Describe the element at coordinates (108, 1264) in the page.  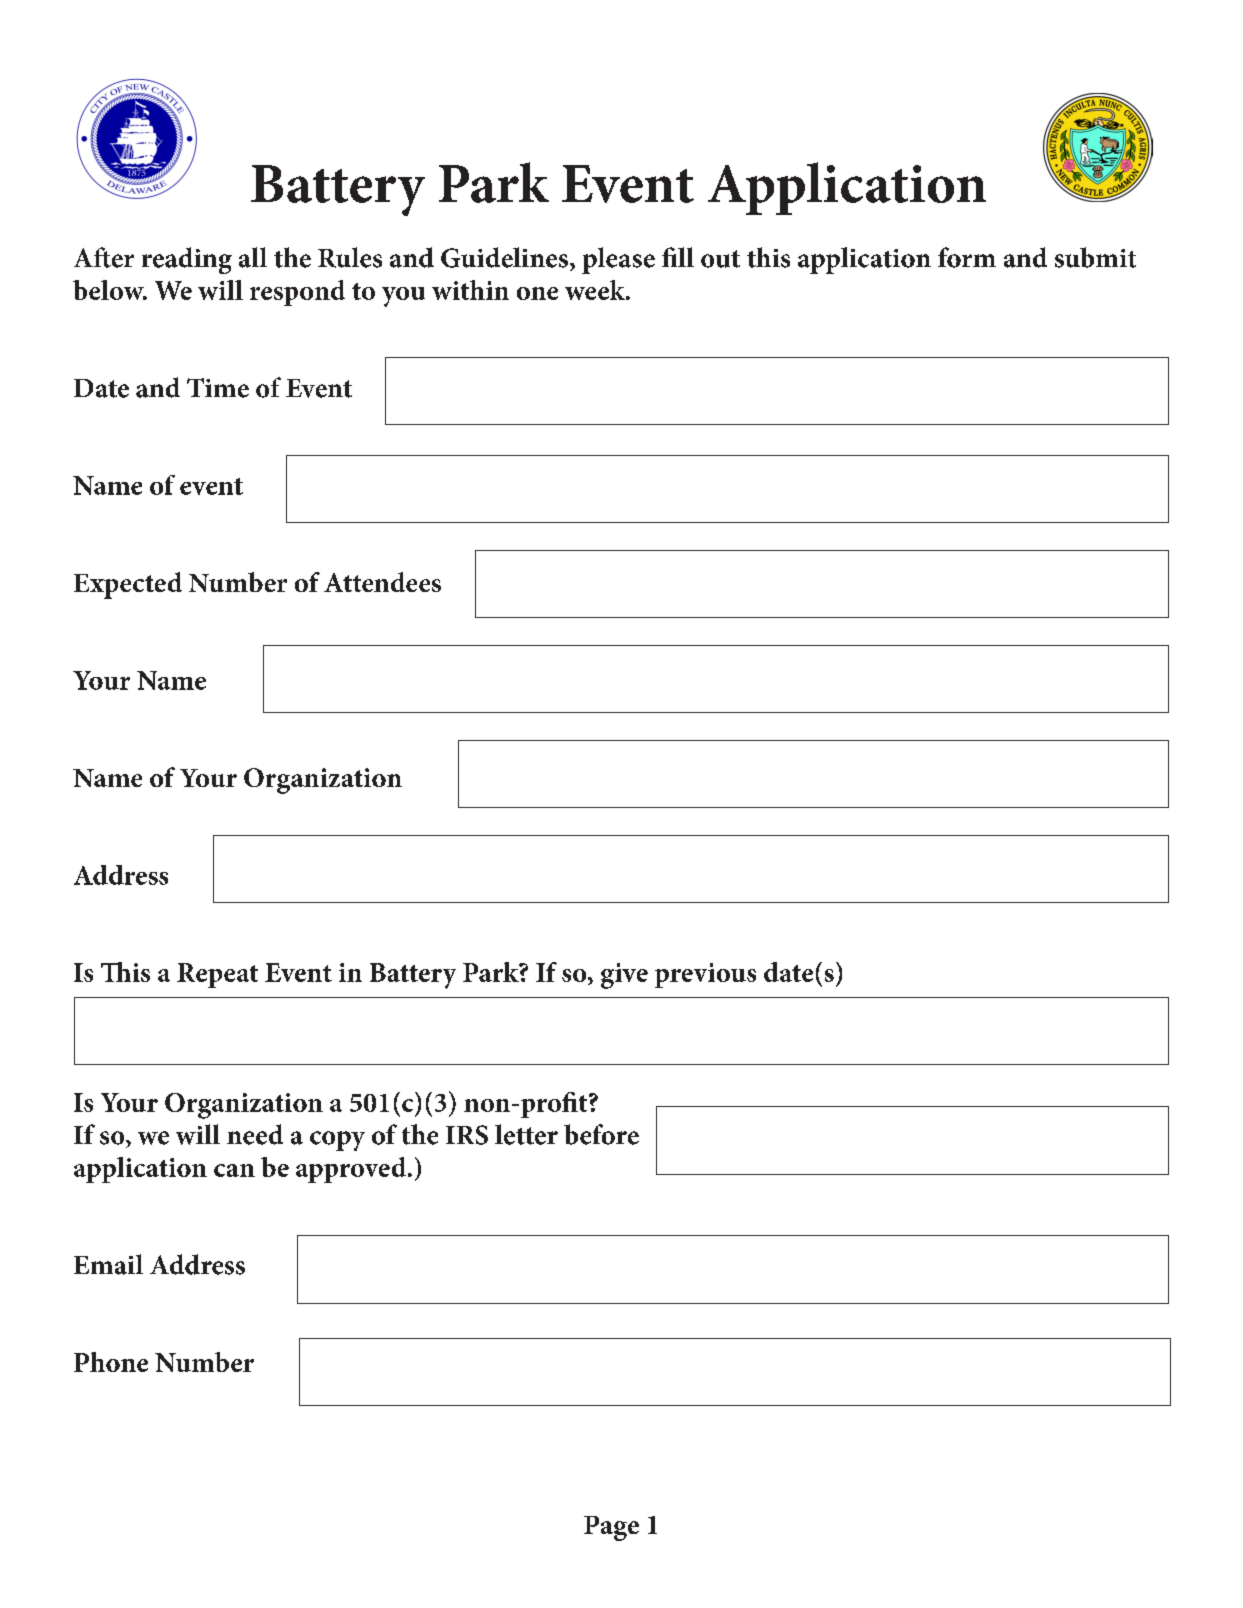
I see `Email` at that location.
